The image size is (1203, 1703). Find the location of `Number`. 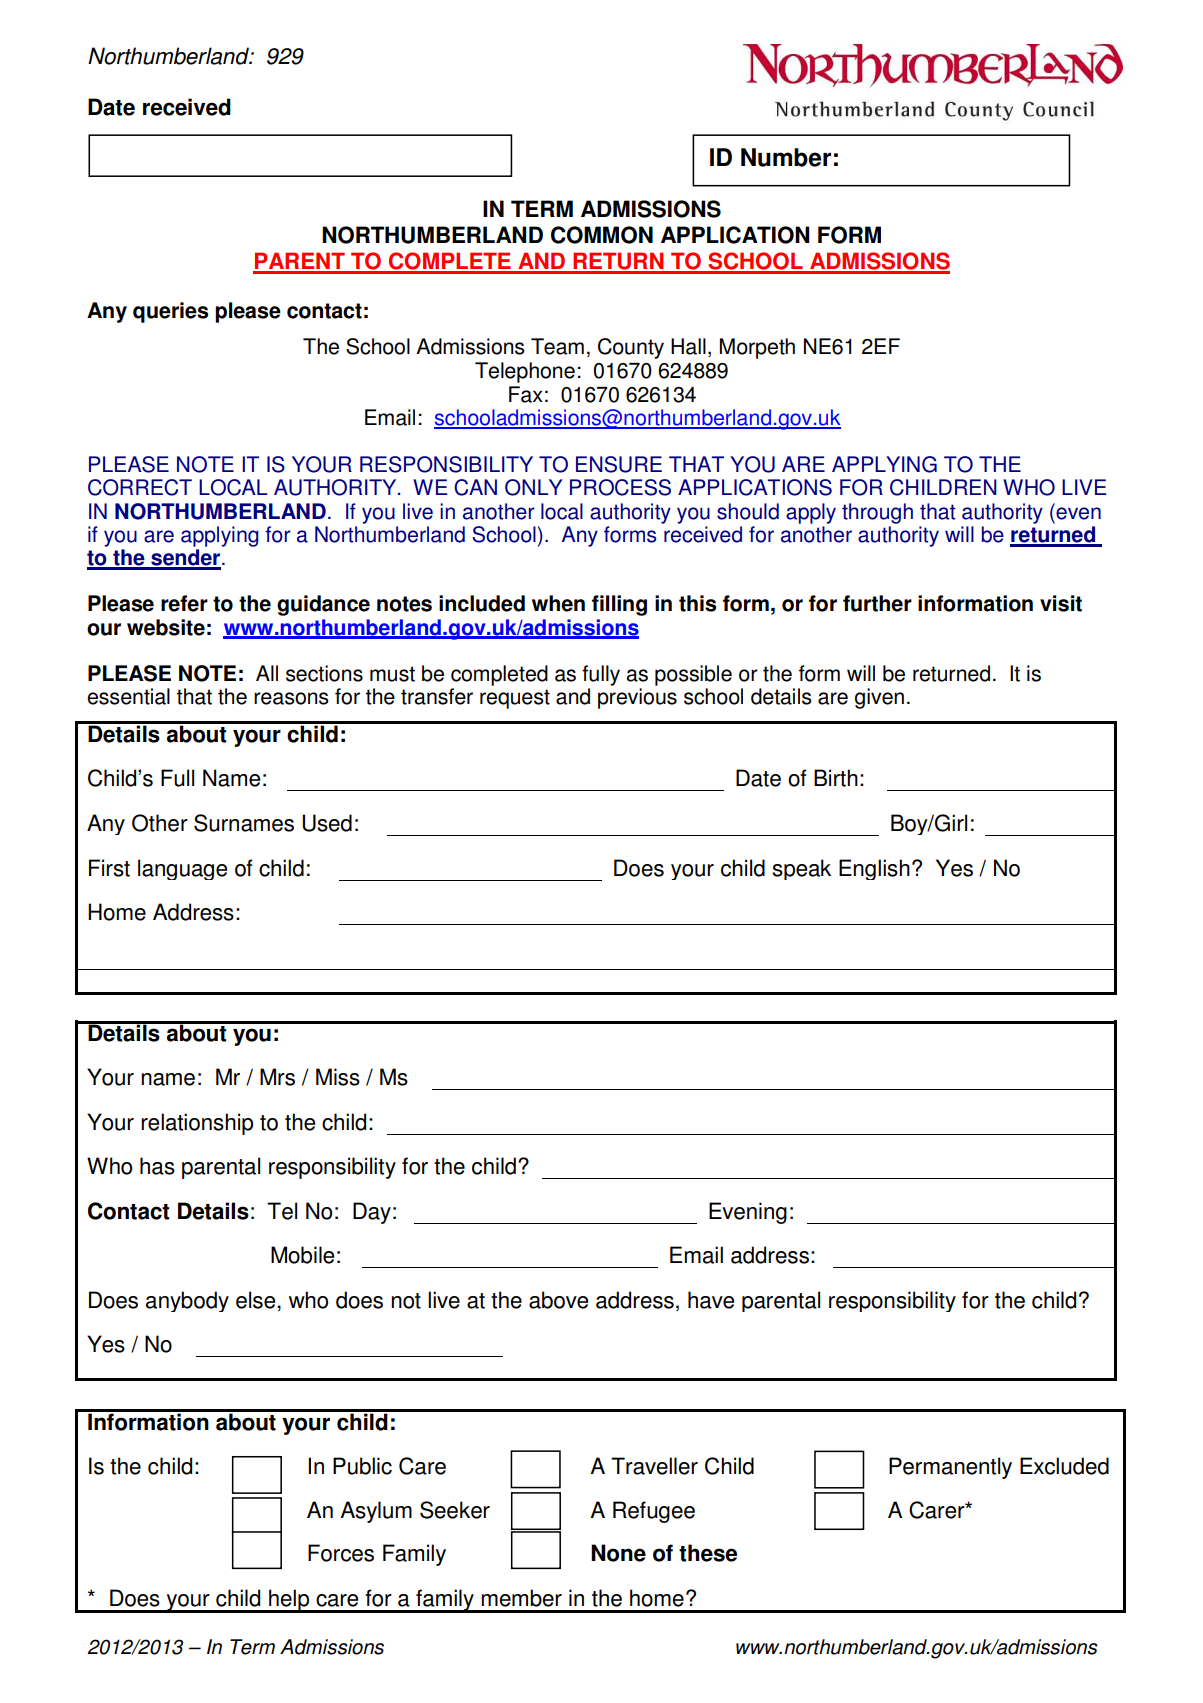

Number is located at coordinates (786, 157).
